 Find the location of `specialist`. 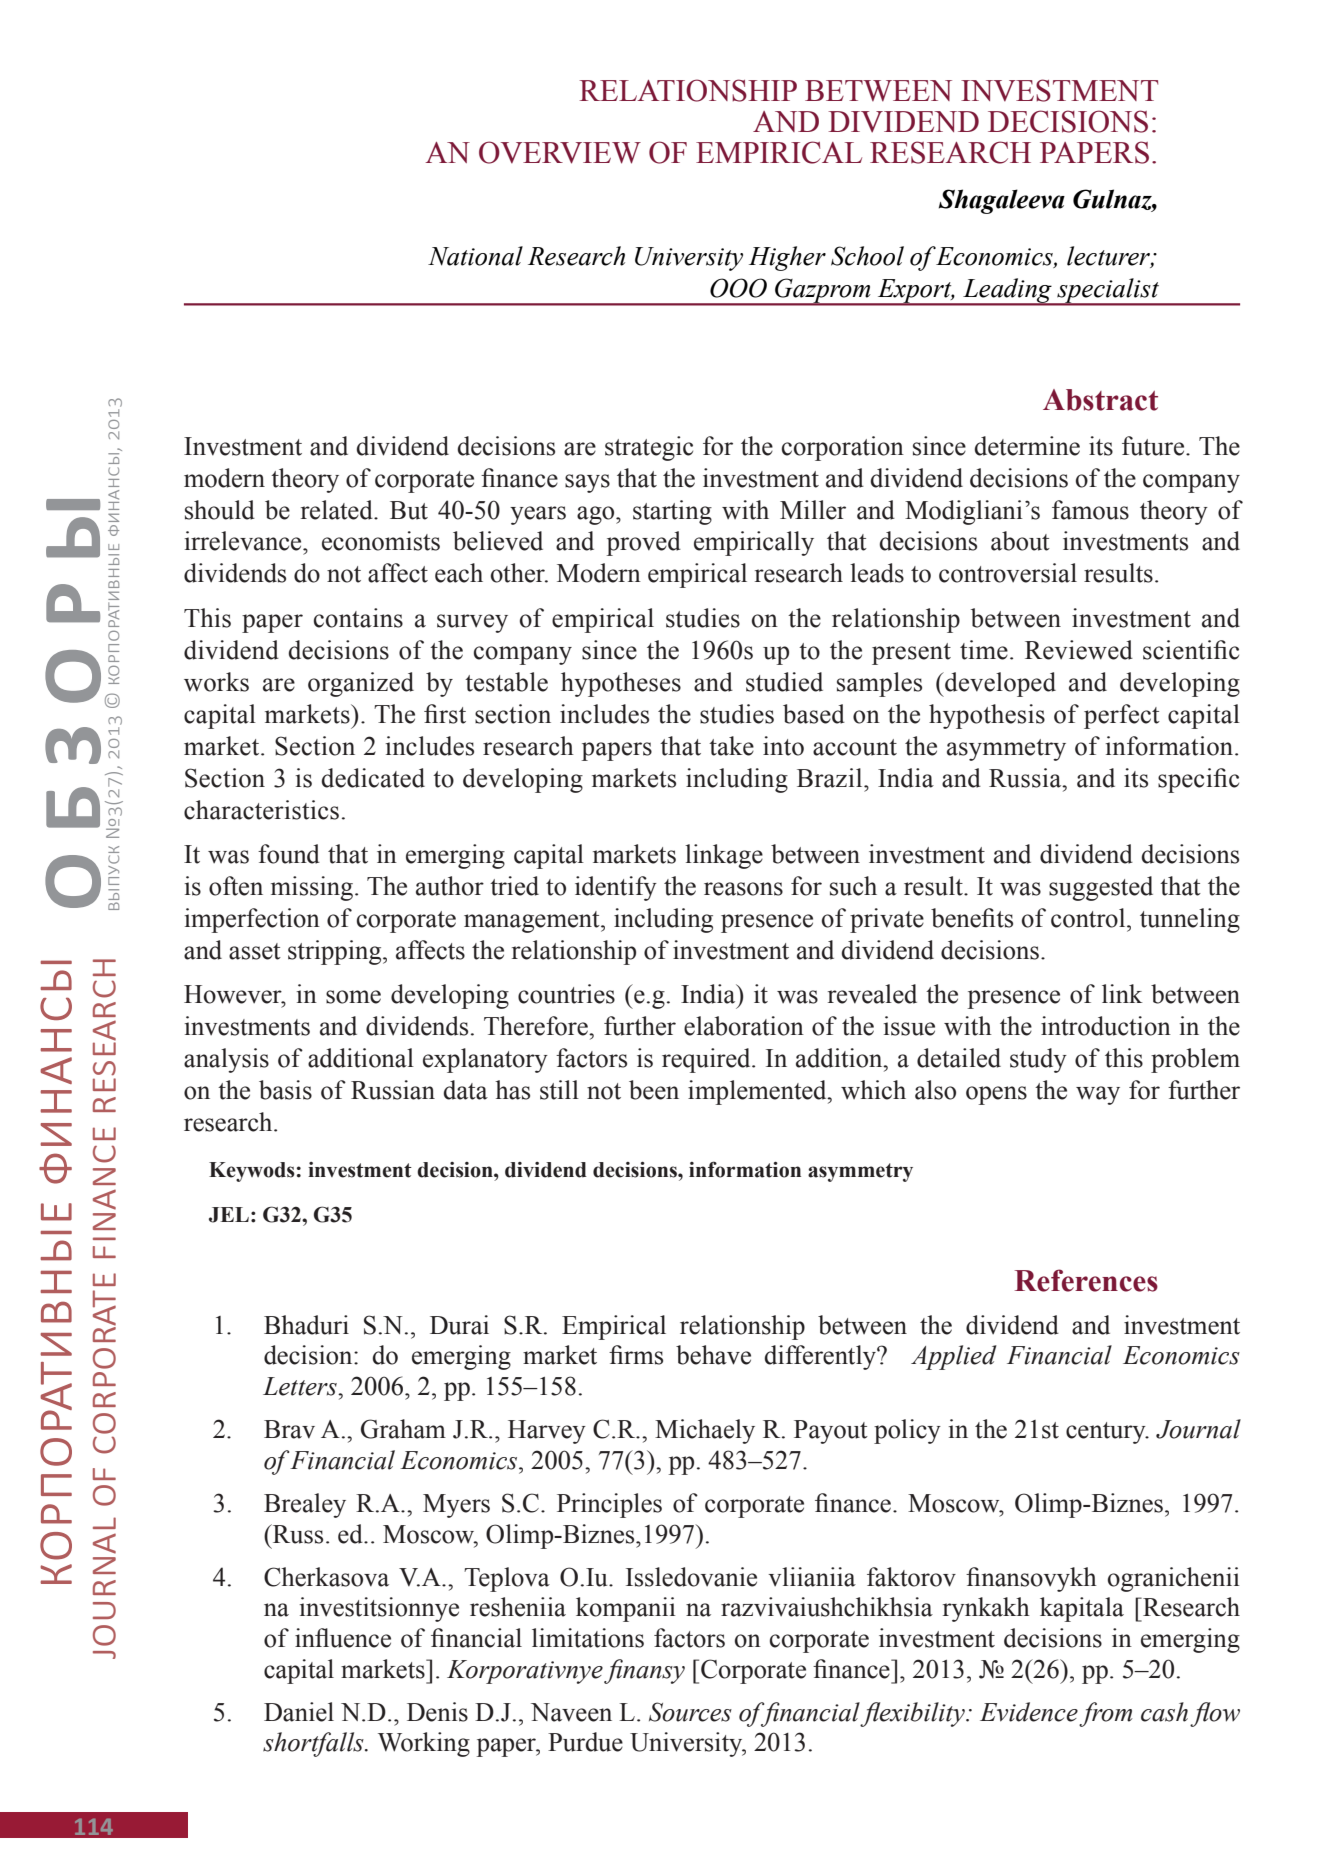

specialist is located at coordinates (1108, 291).
